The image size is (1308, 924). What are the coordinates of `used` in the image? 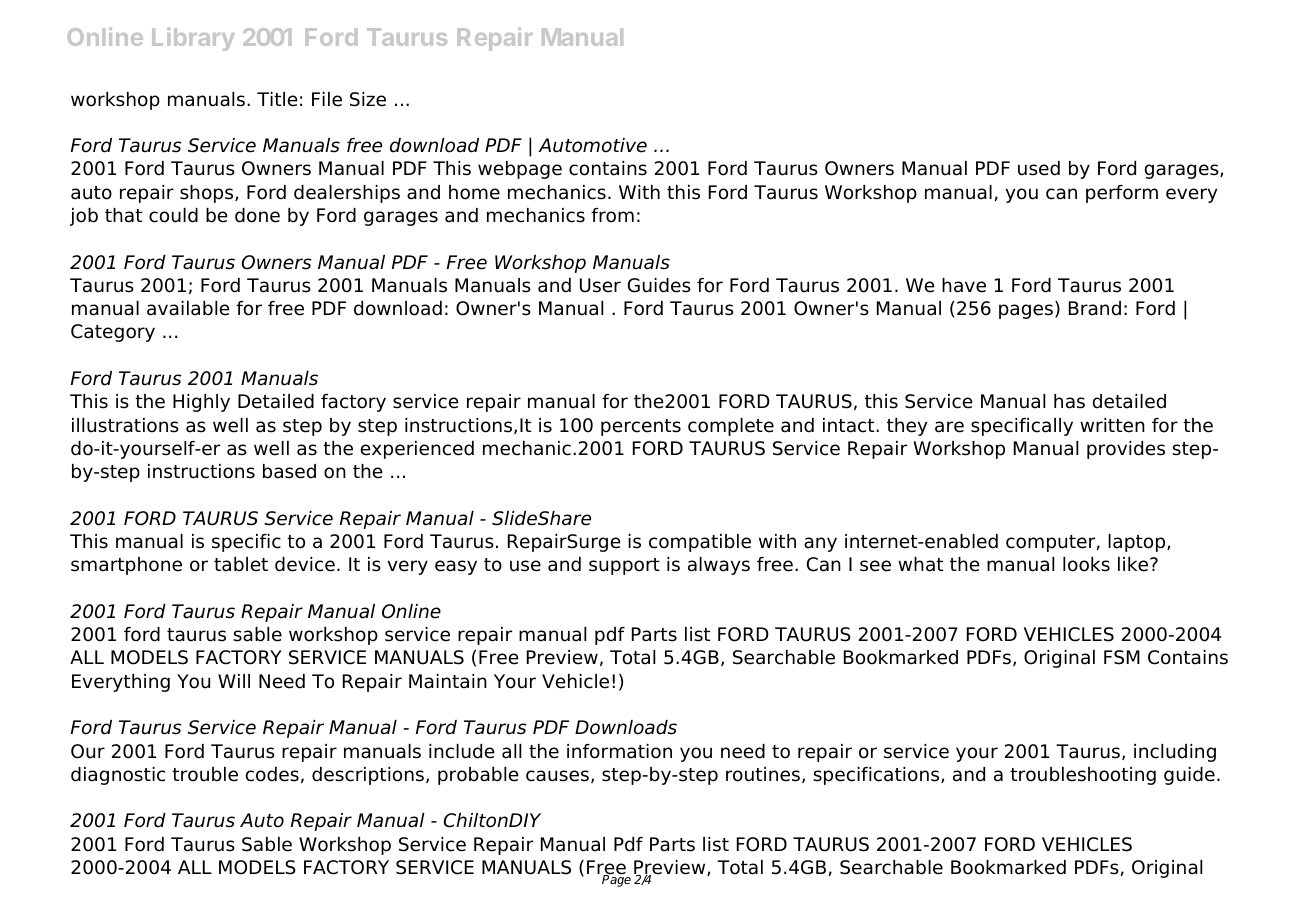 It's located at (1039, 168).
